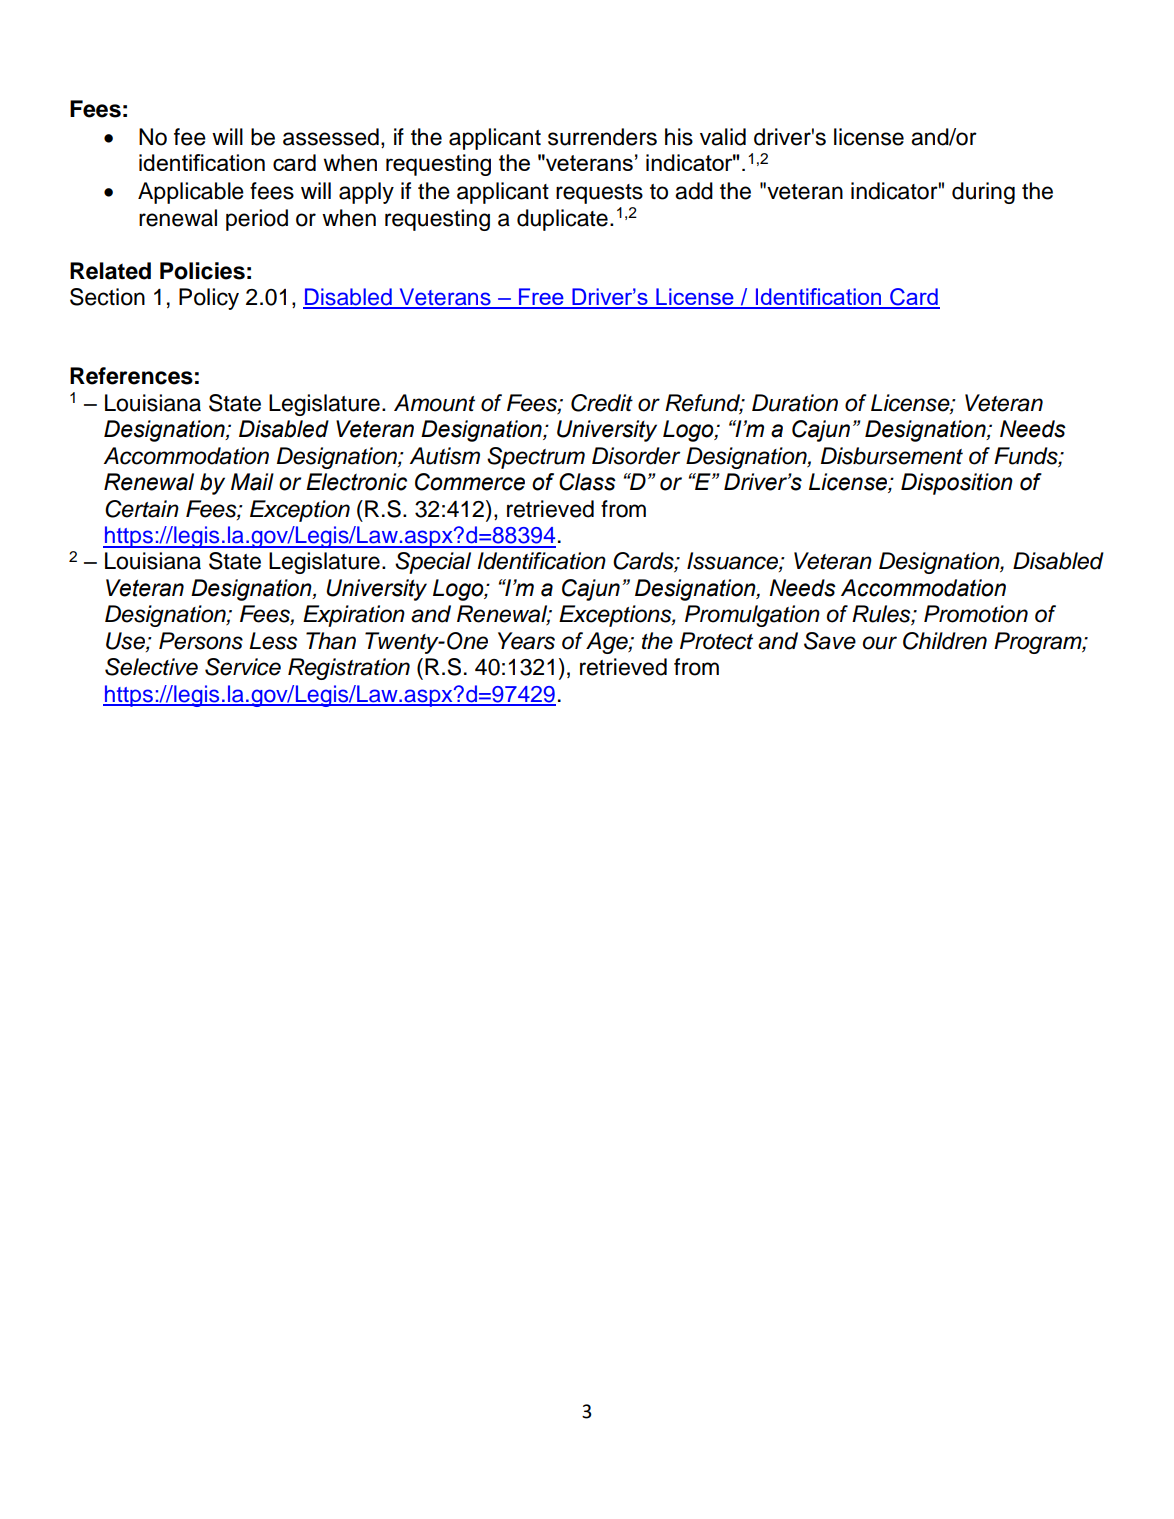  What do you see at coordinates (795, 403) in the screenshot?
I see `Duration` at bounding box center [795, 403].
